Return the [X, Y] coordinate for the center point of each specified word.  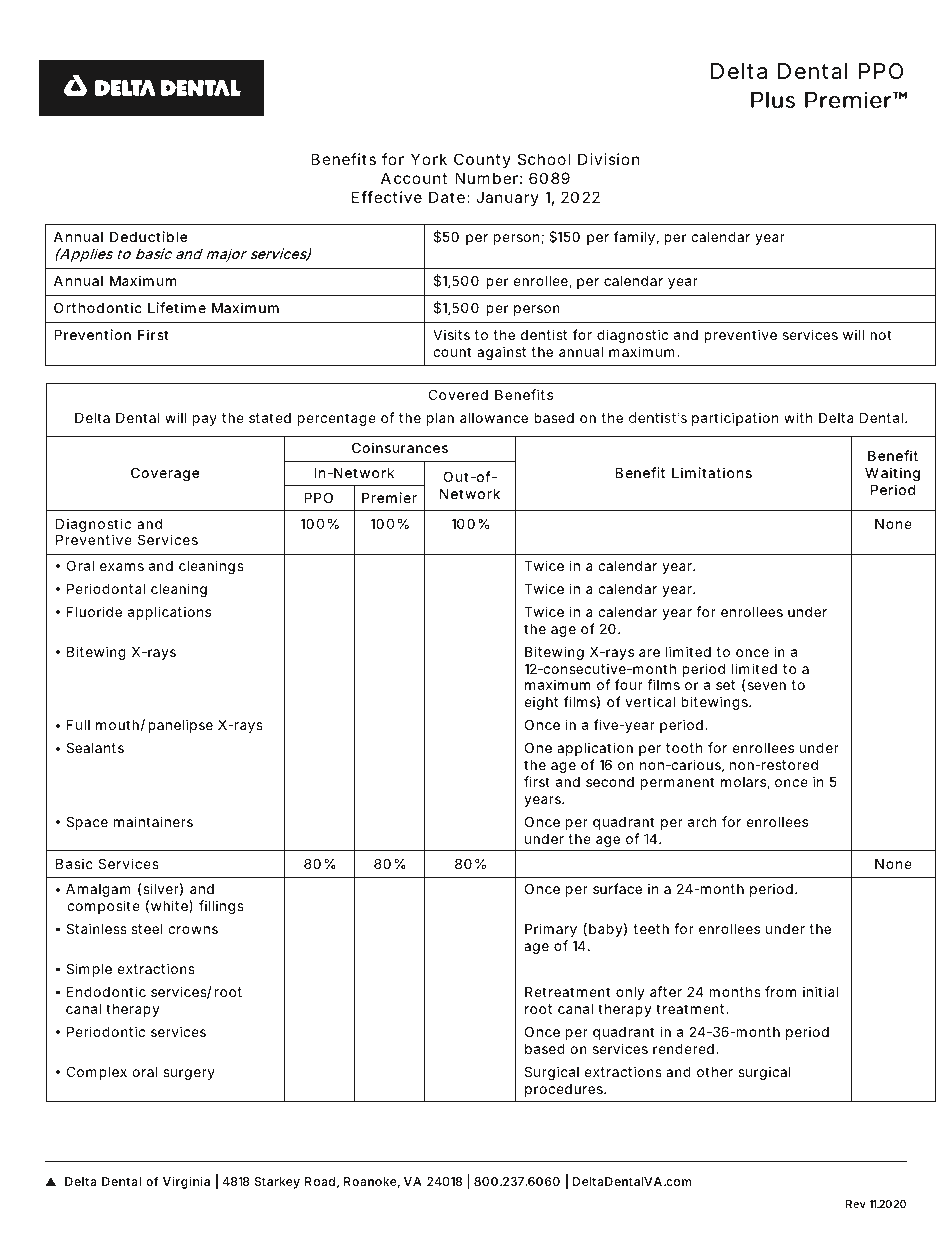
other [715, 1072]
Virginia [186, 1182]
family [634, 238]
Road [320, 1181]
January [507, 198]
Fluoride [94, 611]
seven [767, 686]
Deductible [148, 236]
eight [541, 703]
